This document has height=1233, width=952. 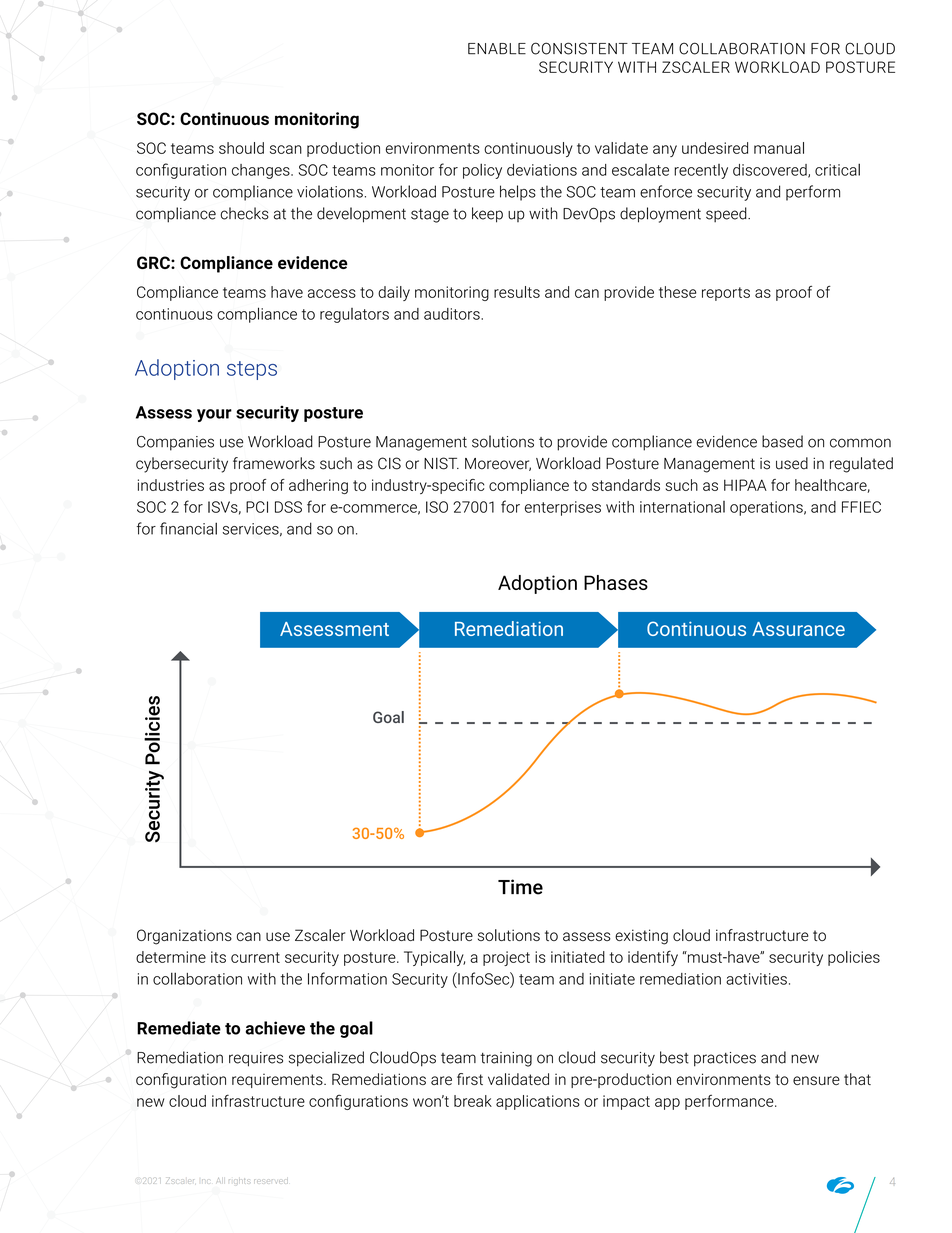 I want to click on ensure, so click(x=816, y=1080).
